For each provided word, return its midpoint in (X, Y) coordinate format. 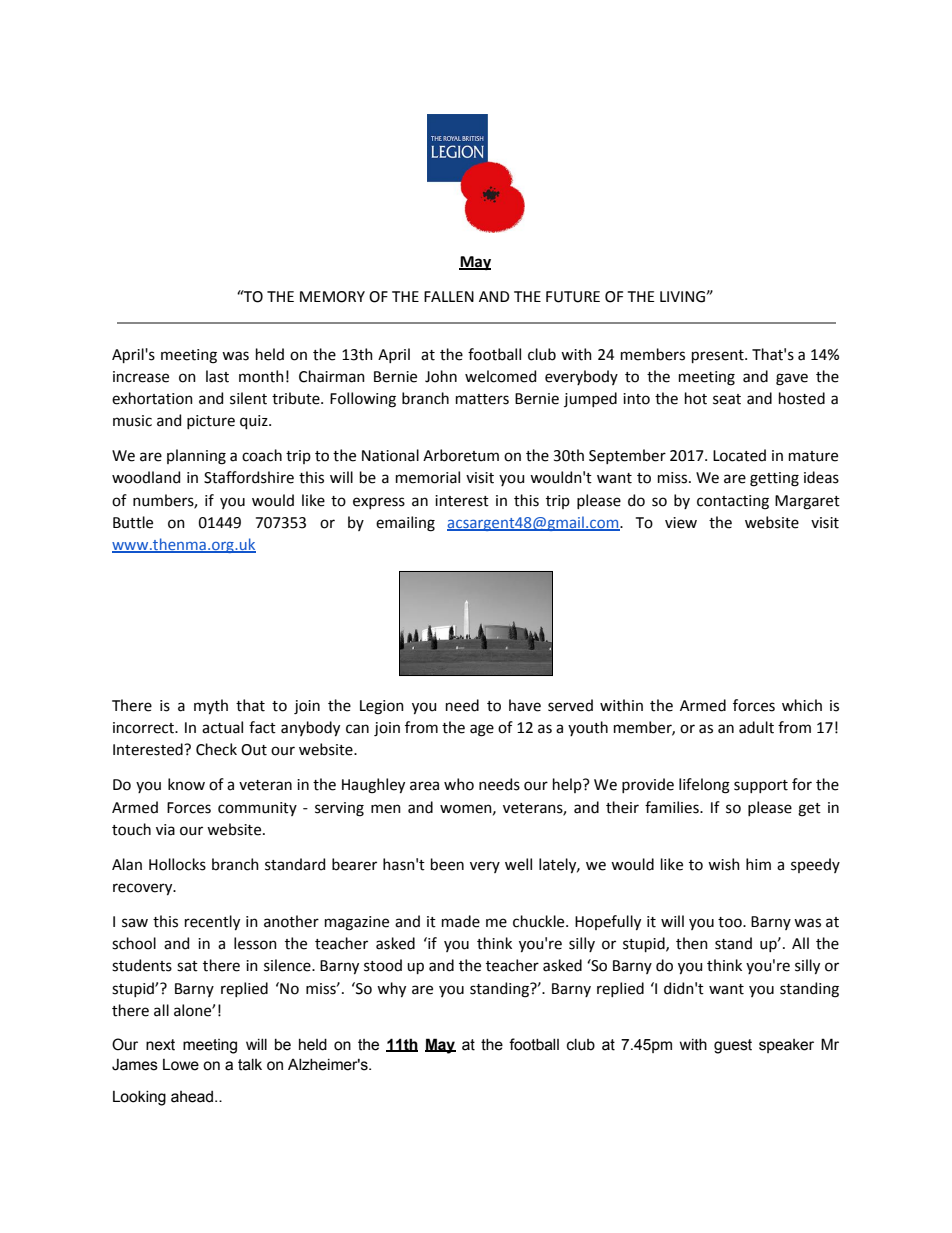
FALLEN (449, 296)
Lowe (181, 1065)
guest (733, 1046)
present (719, 356)
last (217, 376)
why (391, 989)
